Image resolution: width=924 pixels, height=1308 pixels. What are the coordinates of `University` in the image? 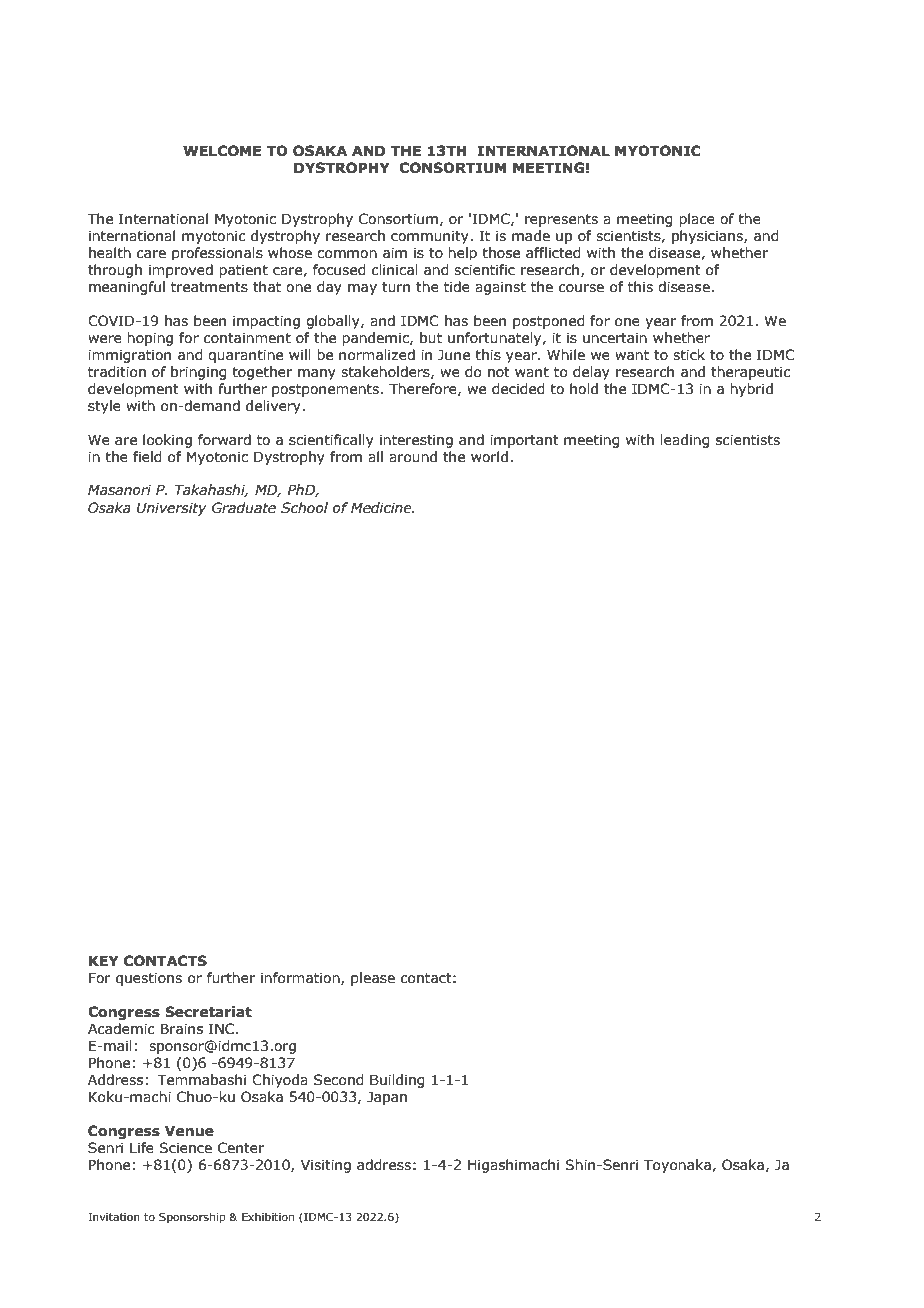 It's located at (172, 509).
